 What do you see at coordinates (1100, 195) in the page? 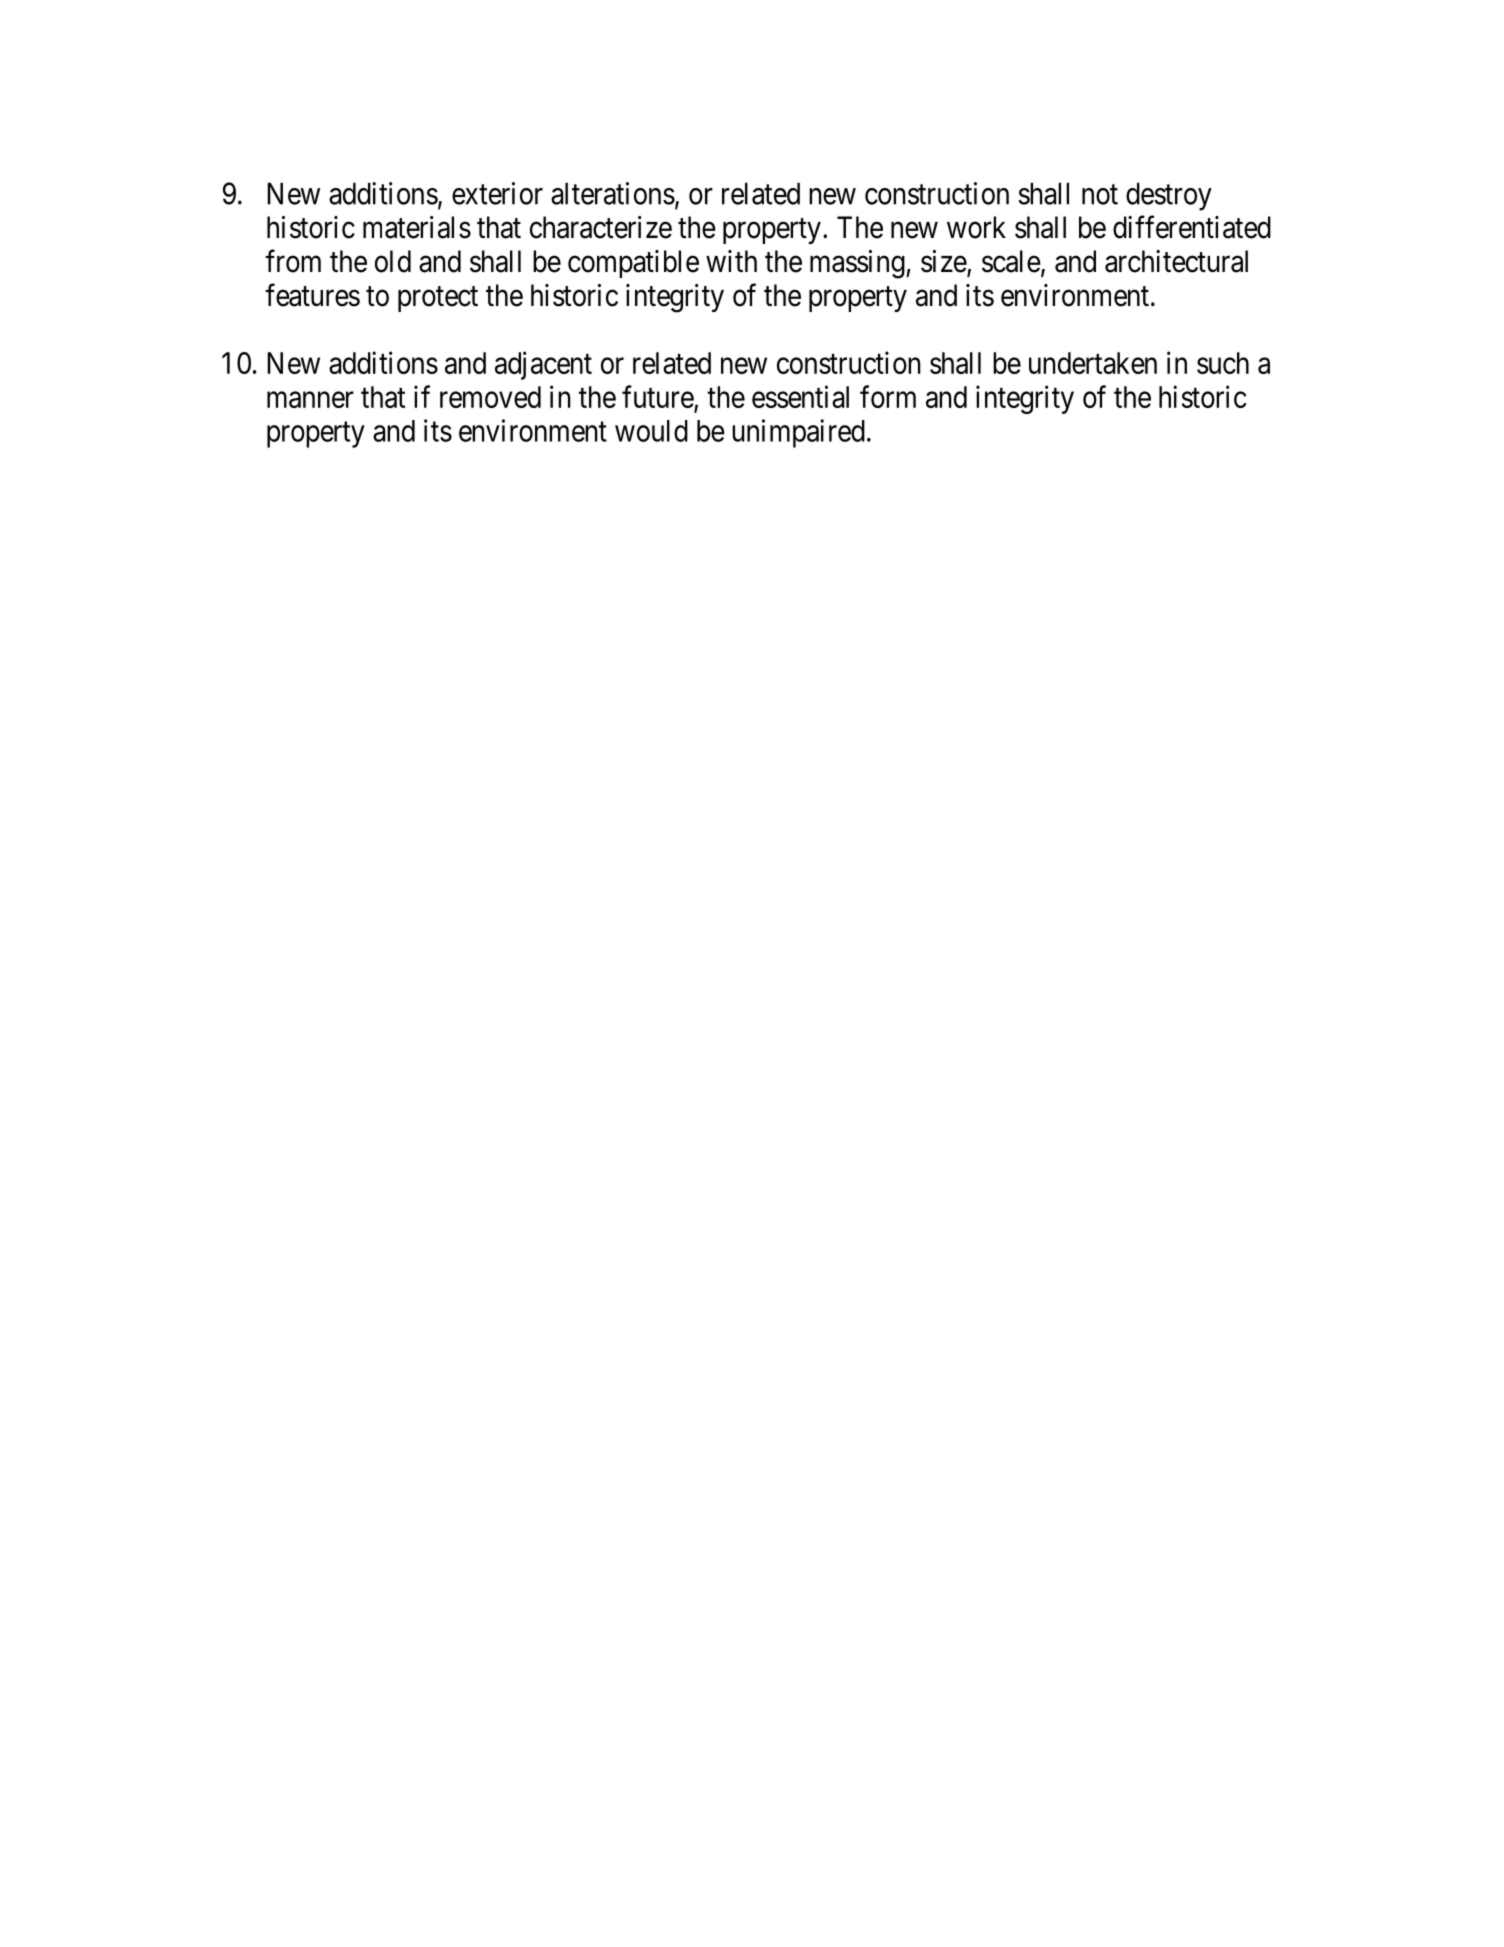
I see `not` at bounding box center [1100, 195].
